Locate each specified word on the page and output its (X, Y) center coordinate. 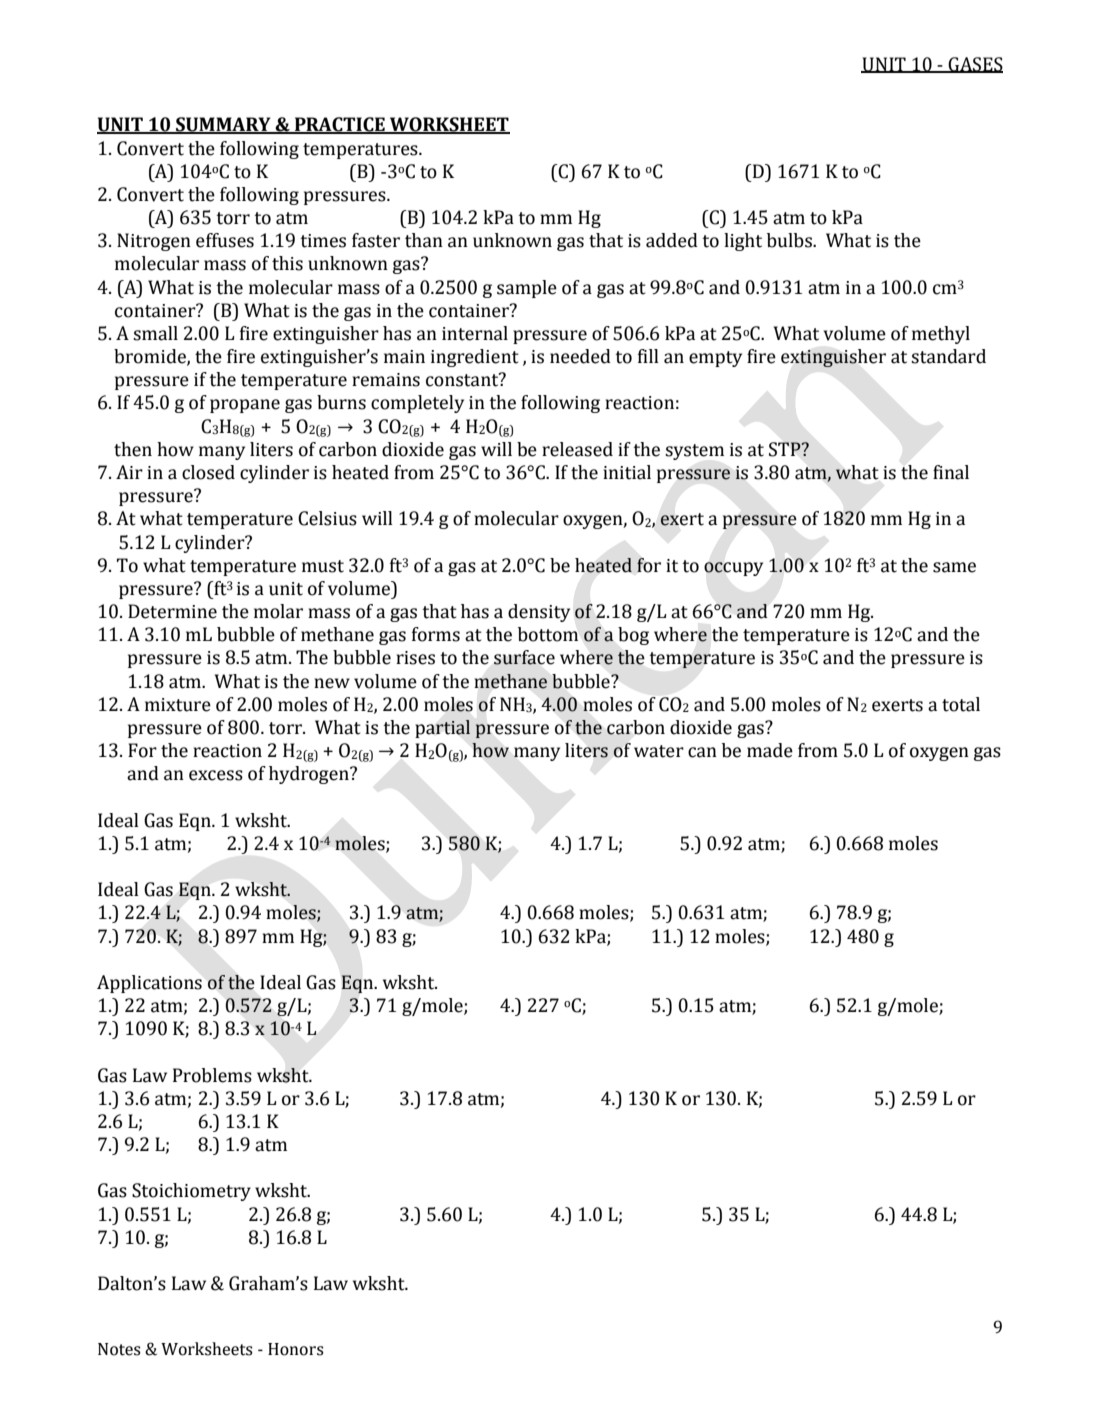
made (770, 750)
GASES (975, 65)
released (577, 449)
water (659, 751)
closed (208, 472)
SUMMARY (223, 125)
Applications (149, 984)
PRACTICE (339, 125)
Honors (296, 1349)
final (951, 472)
